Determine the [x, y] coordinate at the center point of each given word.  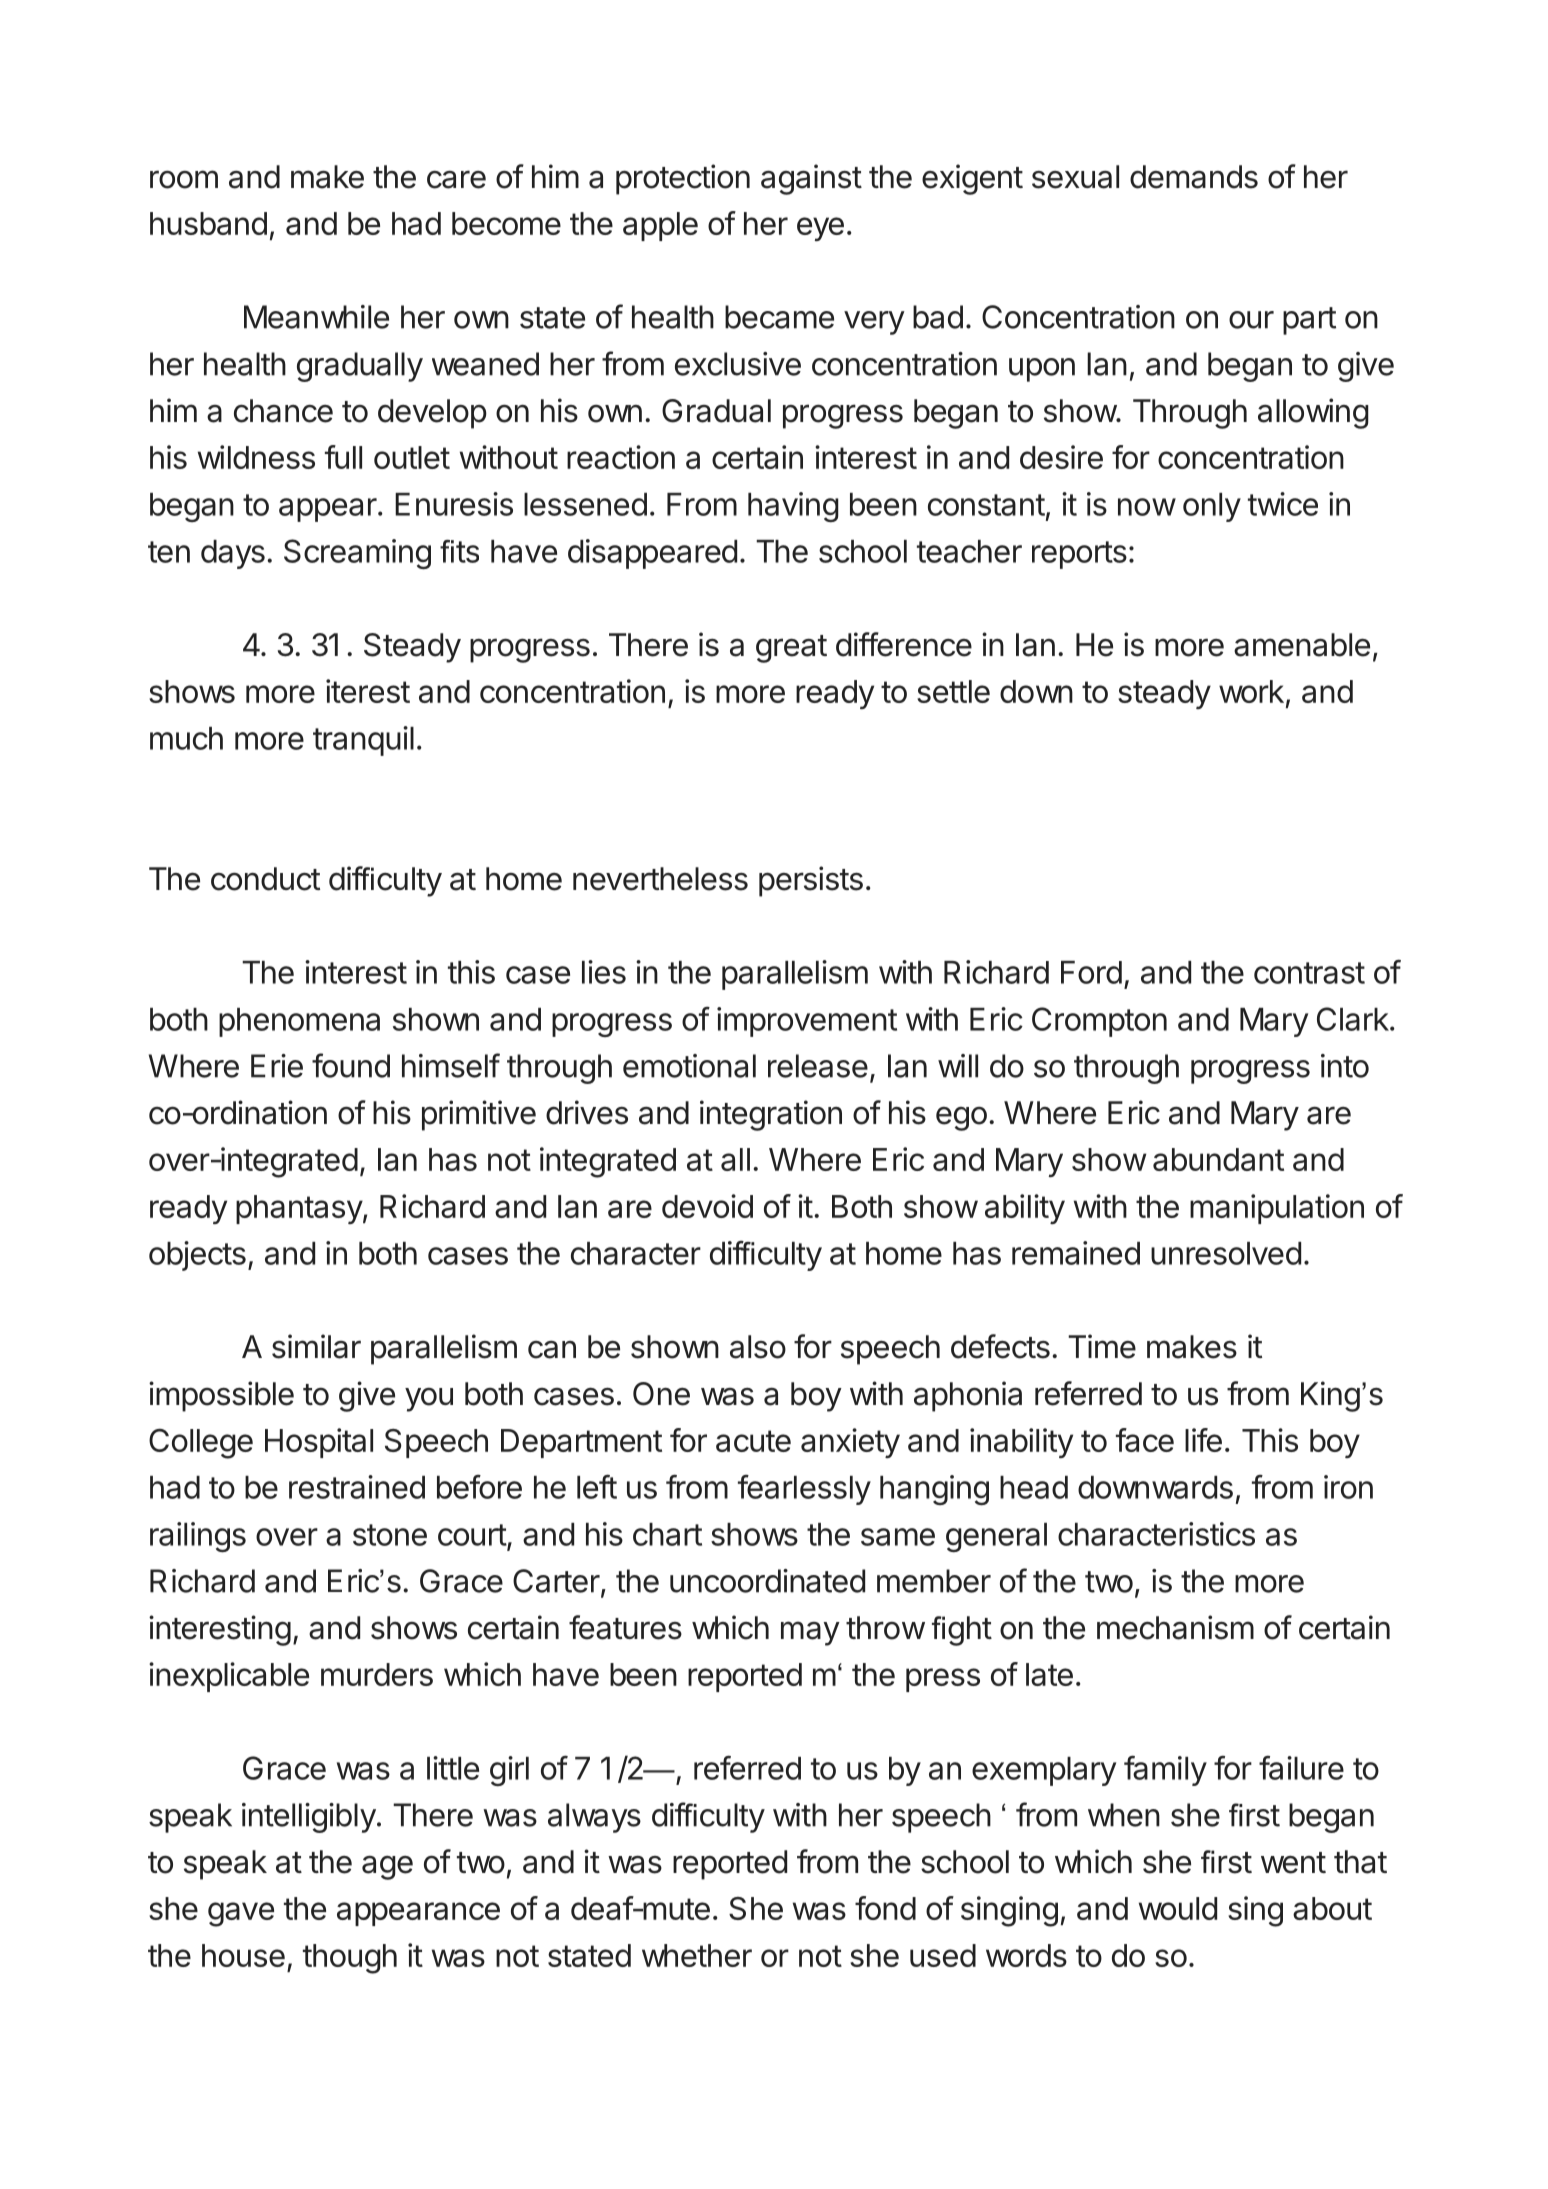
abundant [1218, 1159]
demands [1194, 177]
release [818, 1066]
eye [820, 229]
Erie [277, 1066]
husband [208, 223]
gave [241, 1914]
